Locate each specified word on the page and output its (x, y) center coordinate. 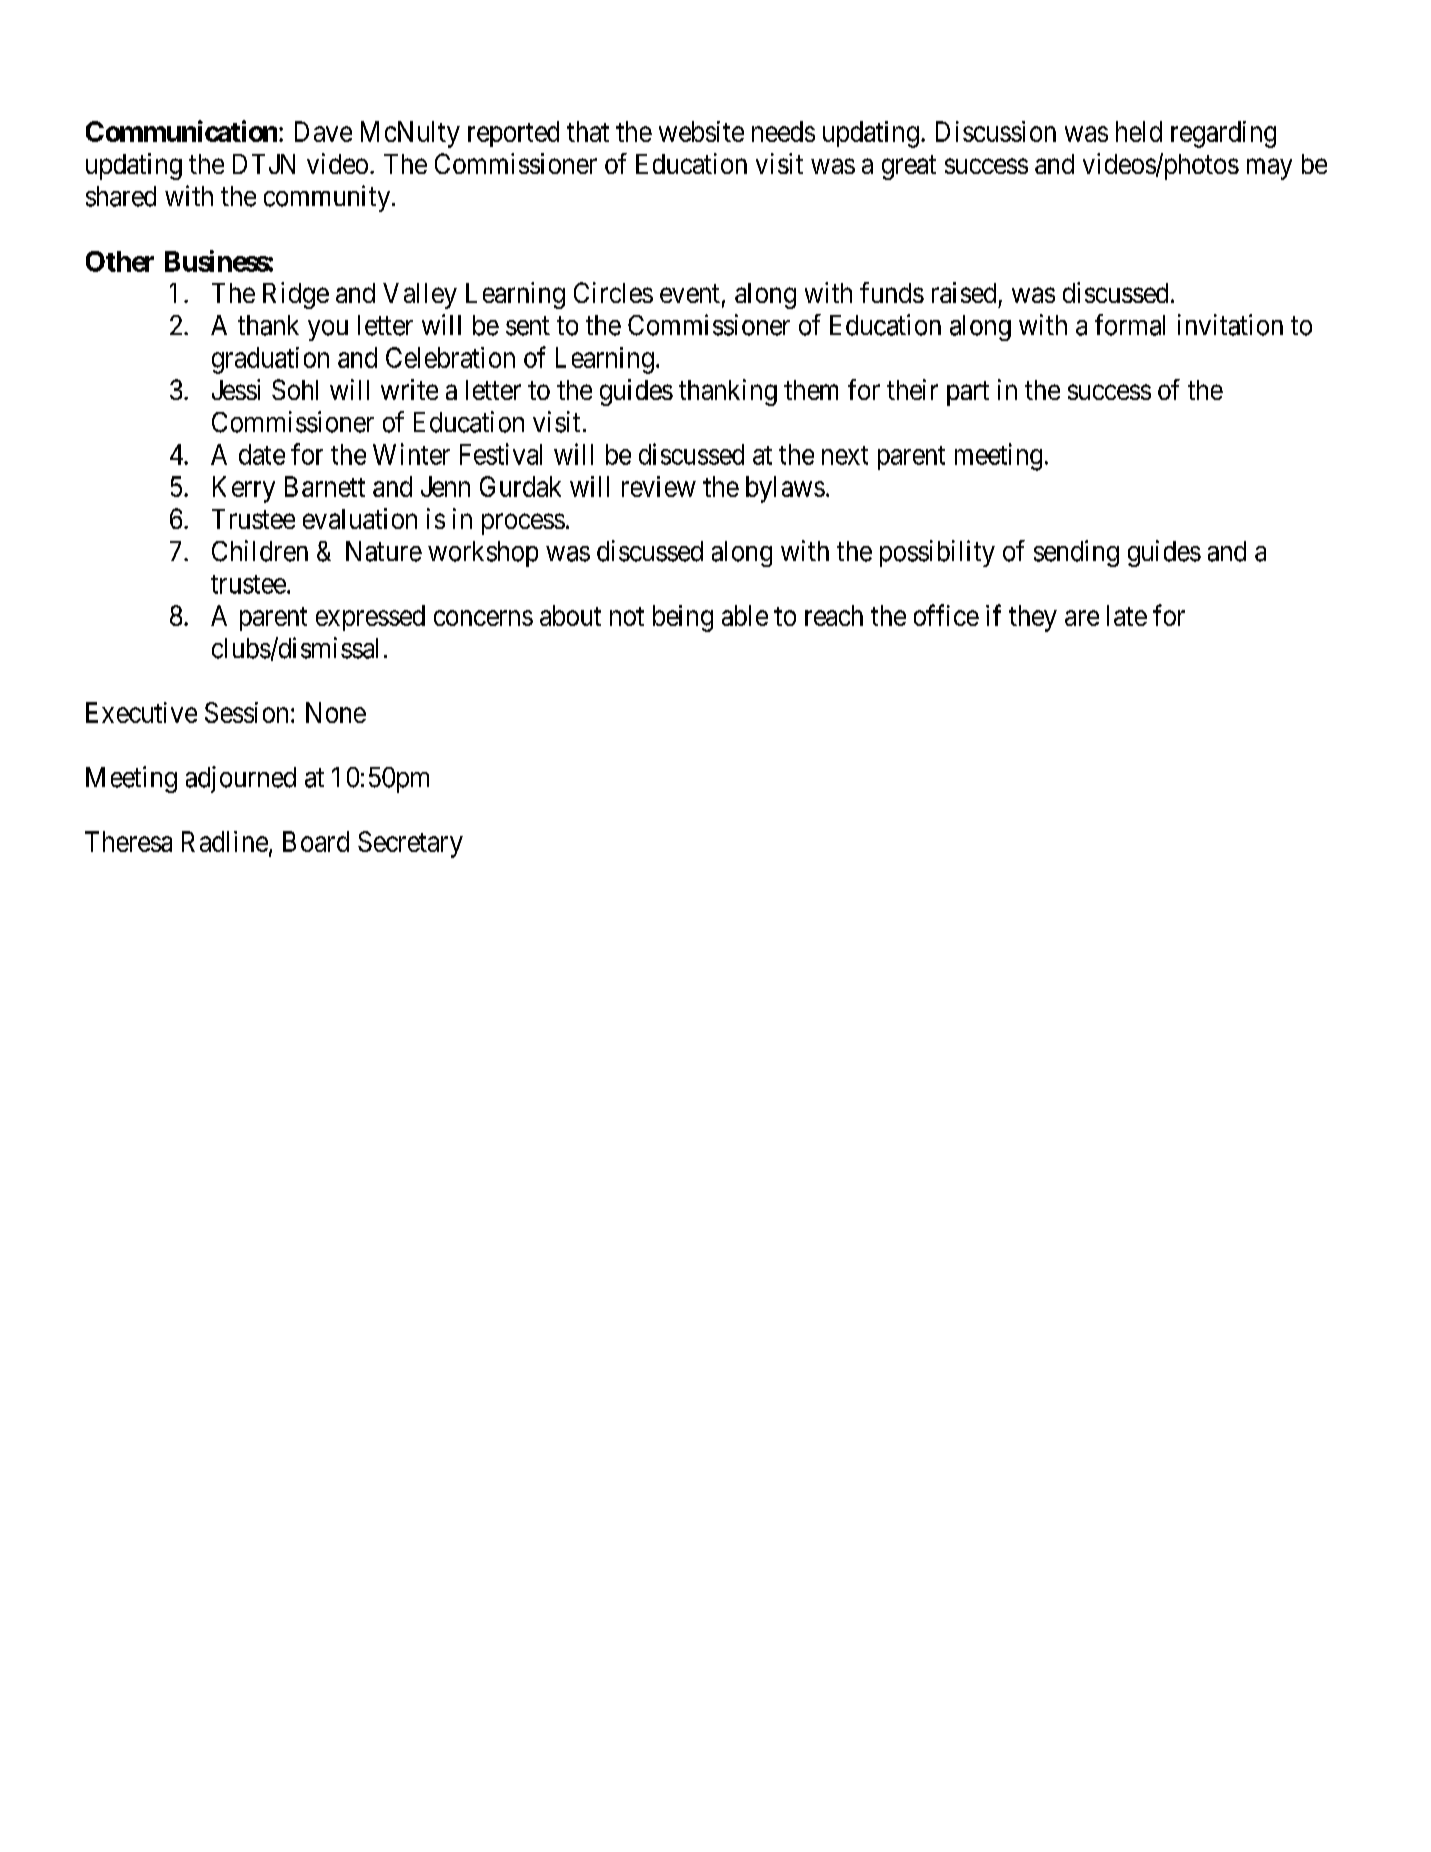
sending (1076, 553)
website (701, 131)
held (1139, 131)
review (659, 486)
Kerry (244, 489)
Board (316, 841)
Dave (323, 131)
